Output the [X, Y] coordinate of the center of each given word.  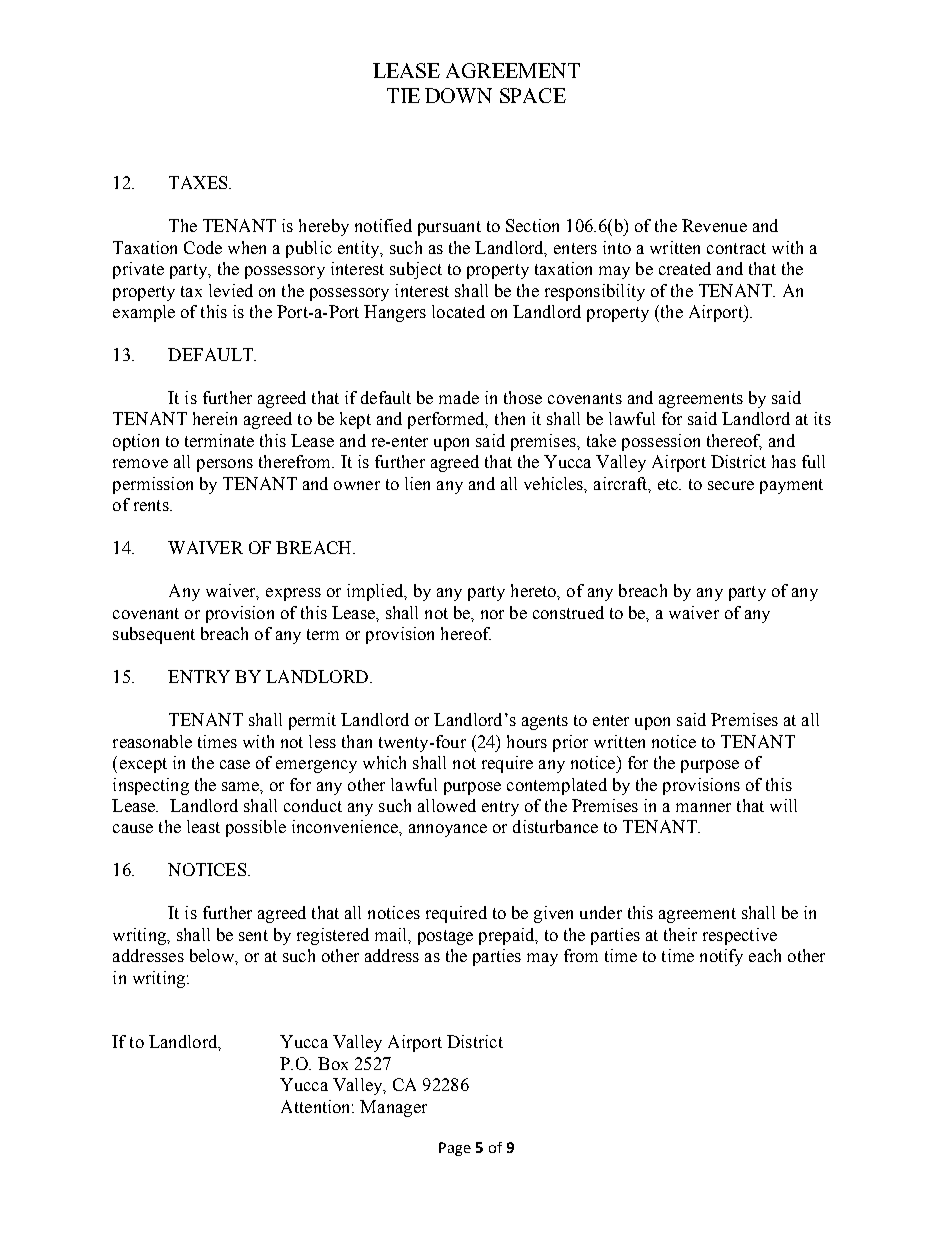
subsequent [154, 635]
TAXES [199, 182]
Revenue [714, 225]
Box [333, 1063]
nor [492, 614]
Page [455, 1149]
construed [568, 612]
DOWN [458, 95]
